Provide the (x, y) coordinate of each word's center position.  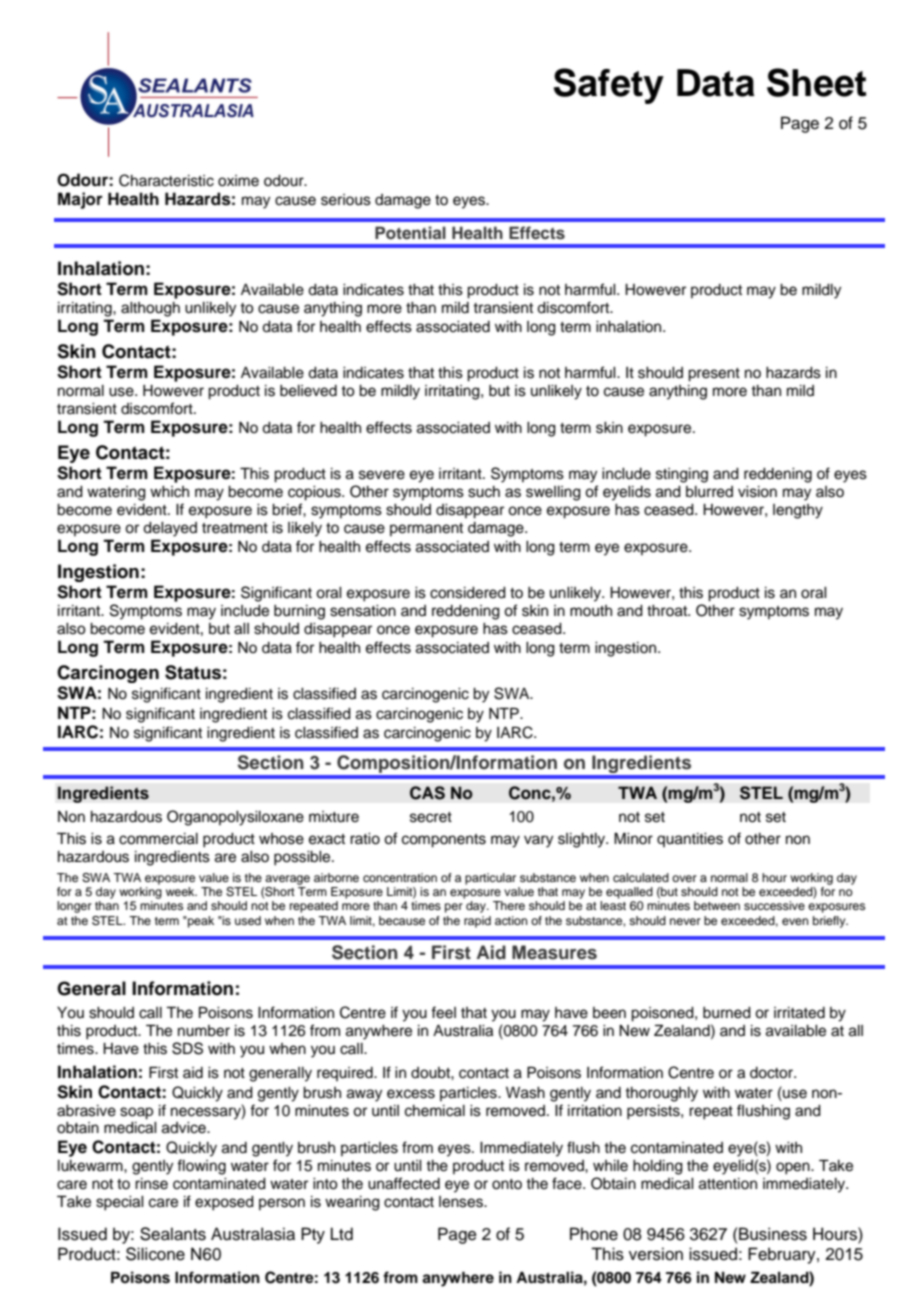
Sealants (173, 1234)
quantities (690, 840)
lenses (462, 1202)
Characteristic (166, 180)
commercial (158, 839)
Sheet (816, 82)
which (169, 492)
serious (346, 200)
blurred (709, 492)
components (444, 841)
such (484, 492)
